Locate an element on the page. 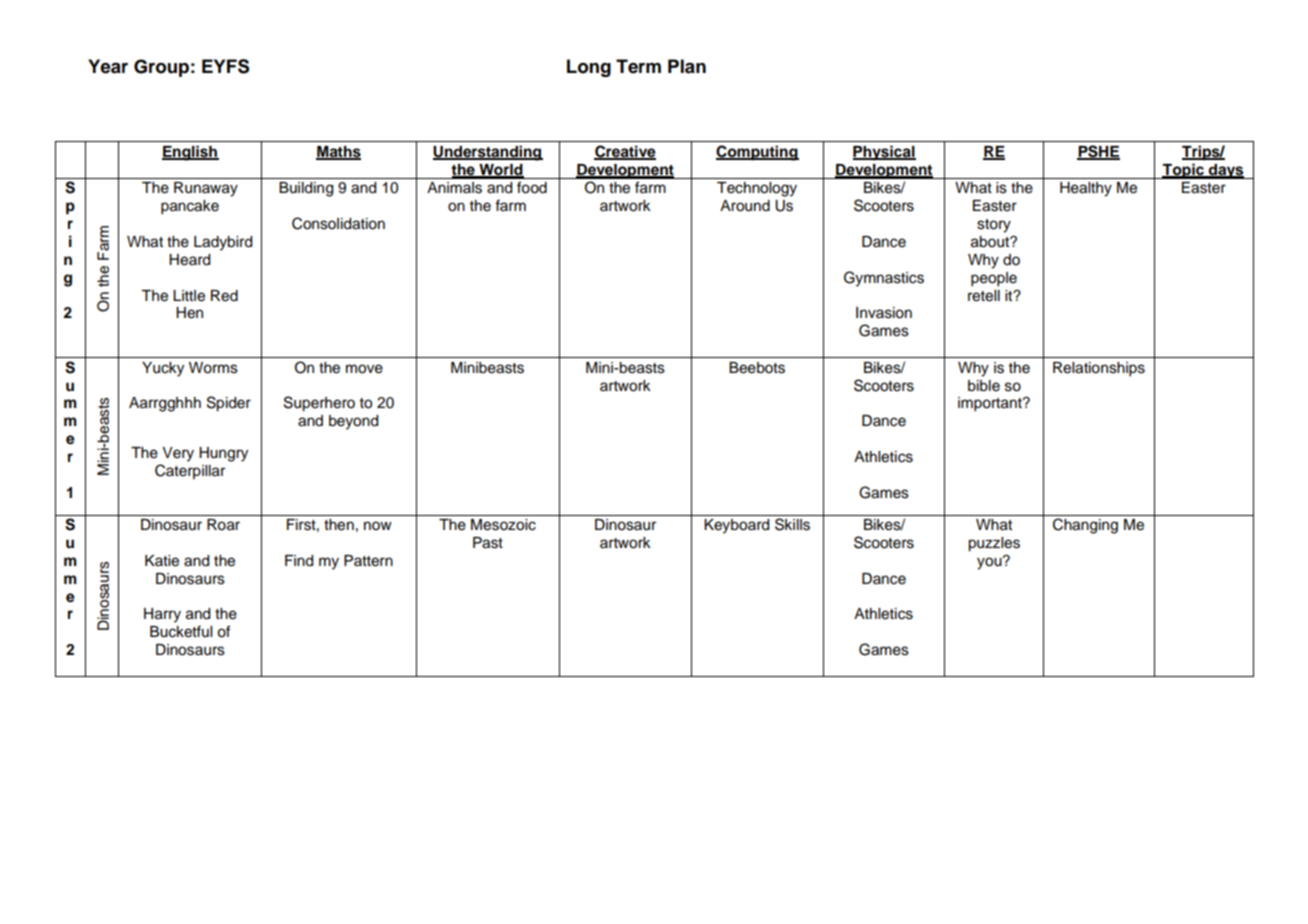 The height and width of the page is (924, 1308). PSHE is located at coordinates (1098, 152).
